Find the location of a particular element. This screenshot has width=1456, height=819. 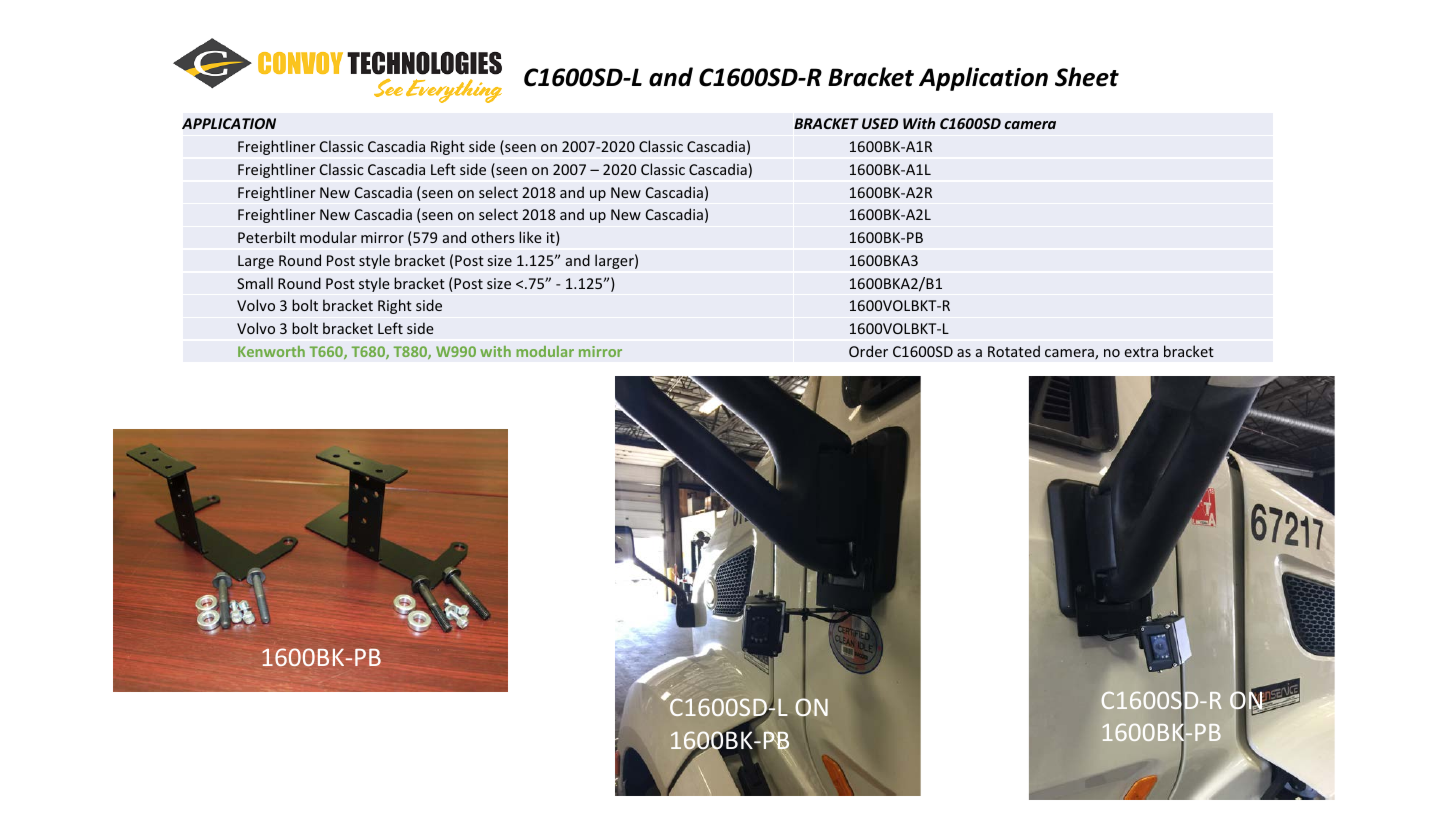

like is located at coordinates (530, 237).
